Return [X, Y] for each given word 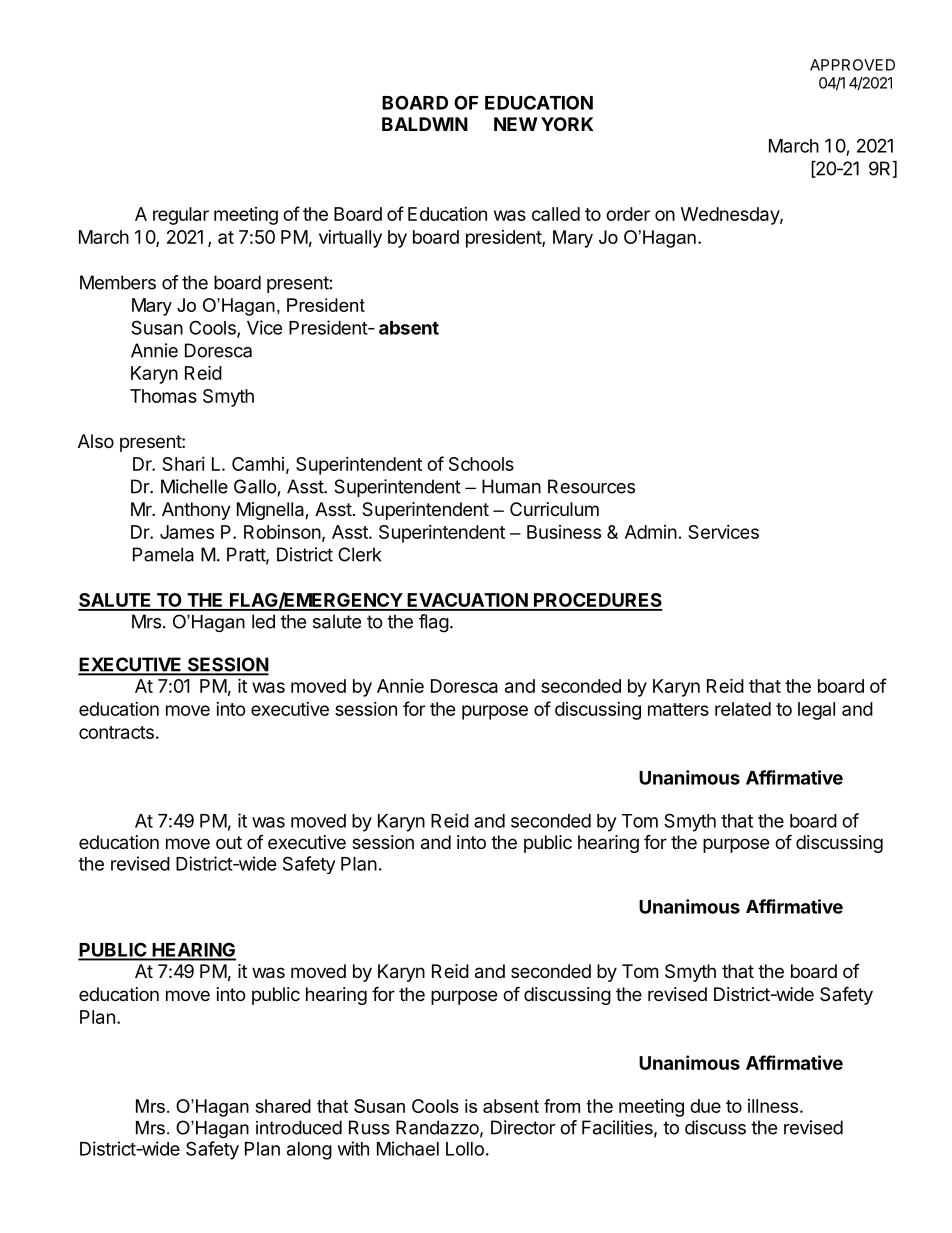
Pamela [163, 554]
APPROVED [852, 65]
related [743, 709]
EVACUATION [467, 601]
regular [181, 216]
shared [283, 1106]
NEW [516, 124]
